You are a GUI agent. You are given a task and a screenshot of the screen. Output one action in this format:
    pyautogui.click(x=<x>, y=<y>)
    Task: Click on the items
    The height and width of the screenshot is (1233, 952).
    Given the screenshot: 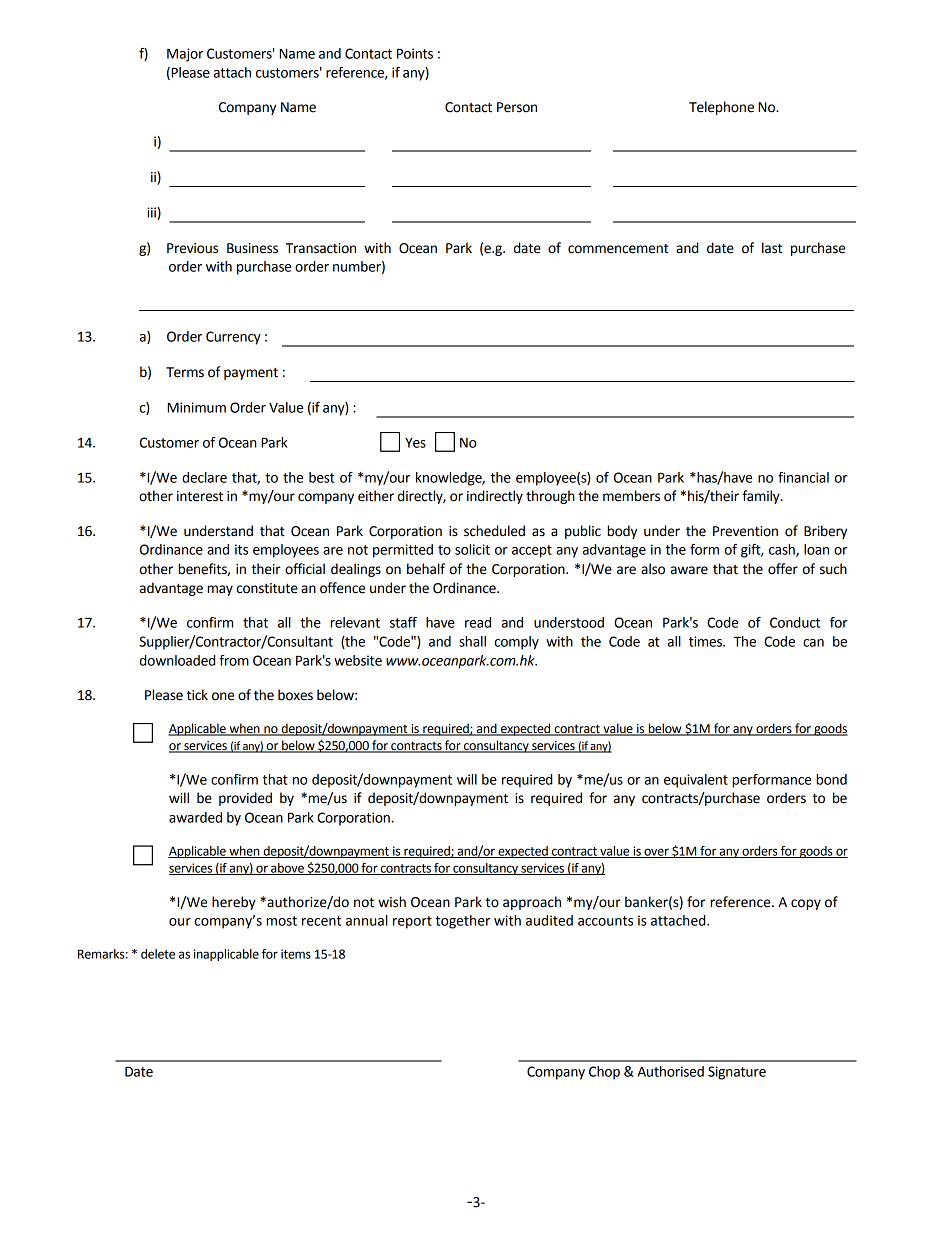 What is the action you would take?
    pyautogui.click(x=296, y=954)
